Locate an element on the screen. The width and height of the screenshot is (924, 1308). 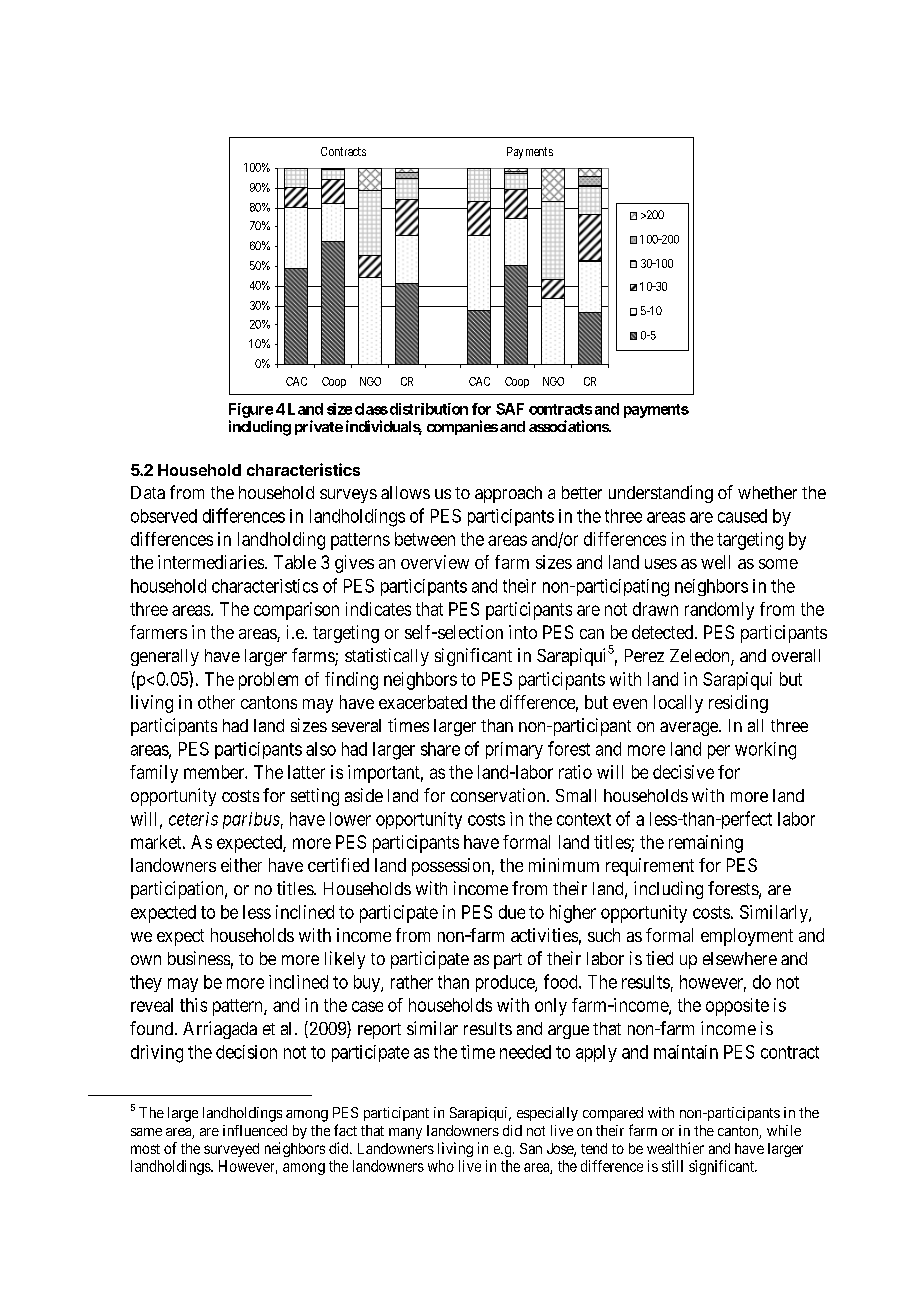
whether is located at coordinates (767, 492).
